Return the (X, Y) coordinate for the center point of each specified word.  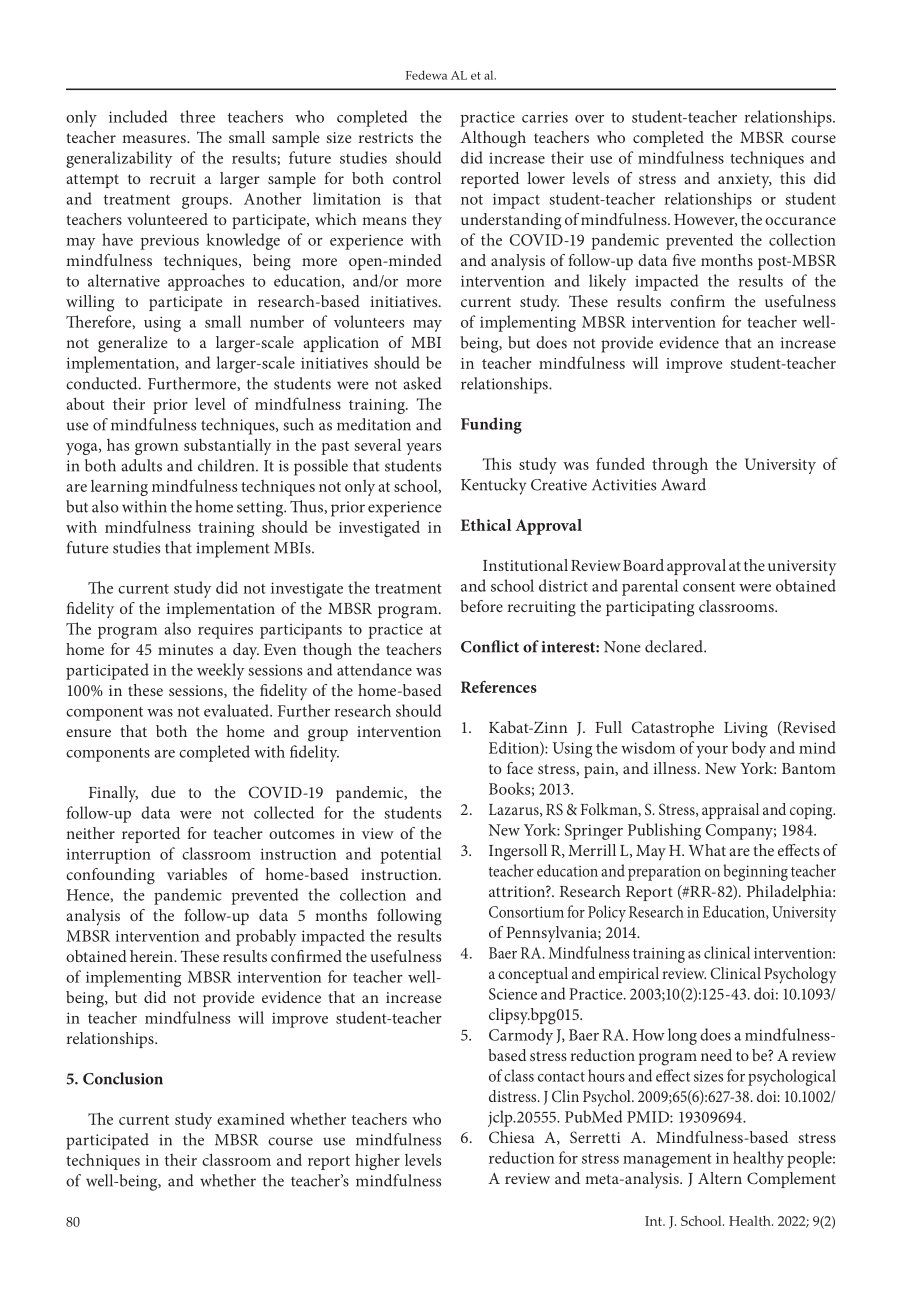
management (667, 1161)
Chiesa (512, 1137)
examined (251, 1119)
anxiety (745, 181)
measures (155, 139)
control (417, 178)
